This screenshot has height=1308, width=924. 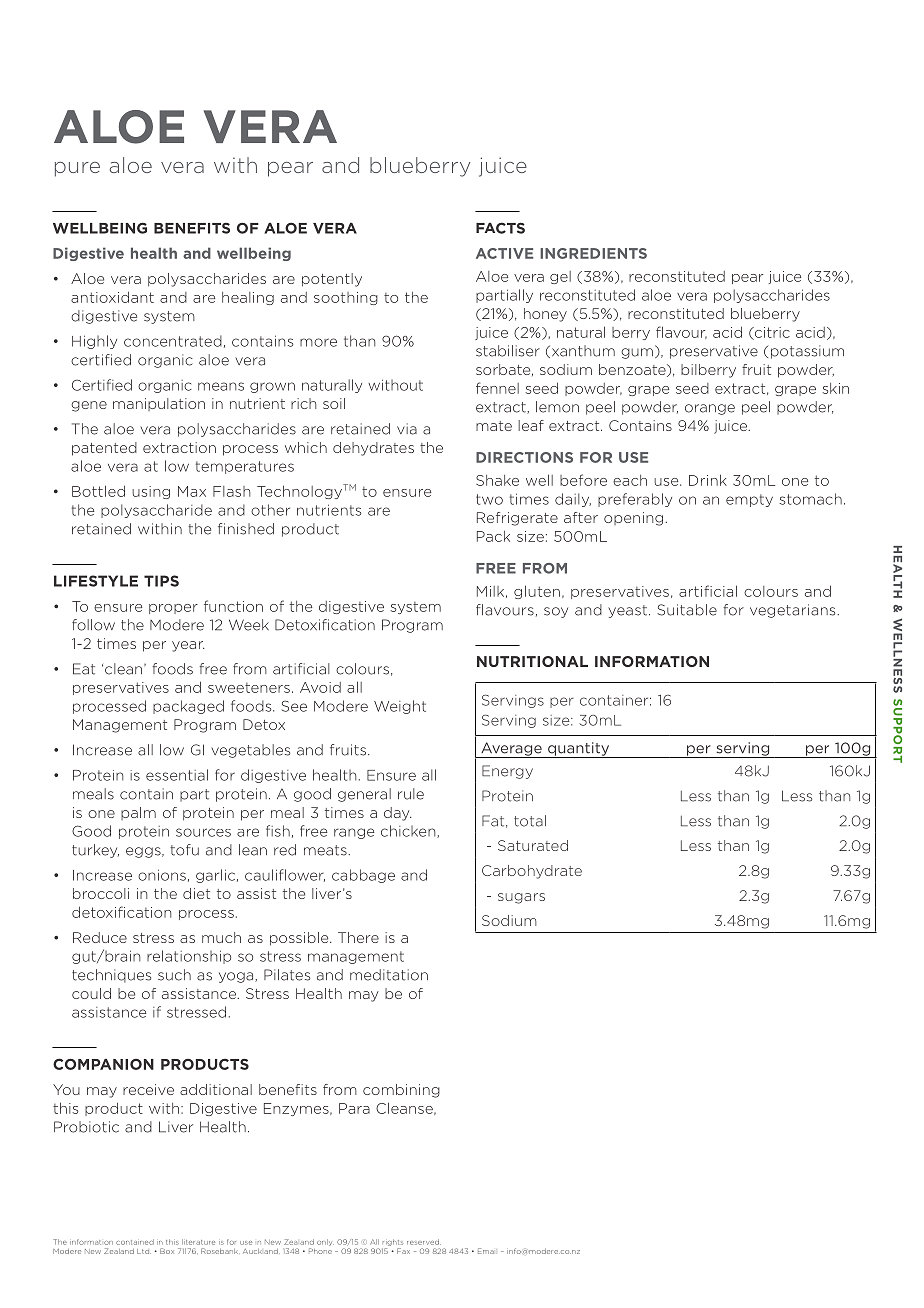 I want to click on meditation, so click(x=389, y=975).
